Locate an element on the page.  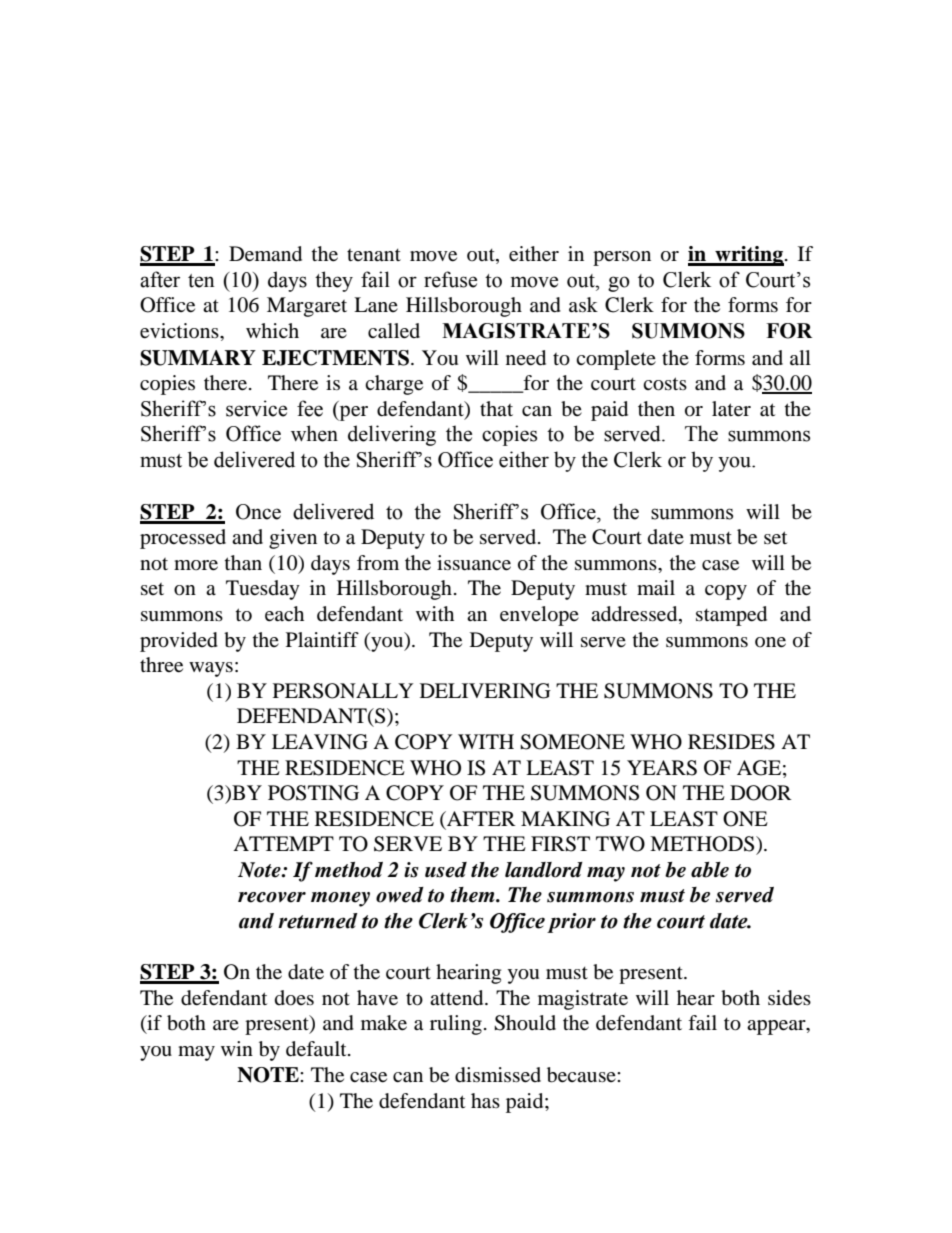
then is located at coordinates (656, 409).
